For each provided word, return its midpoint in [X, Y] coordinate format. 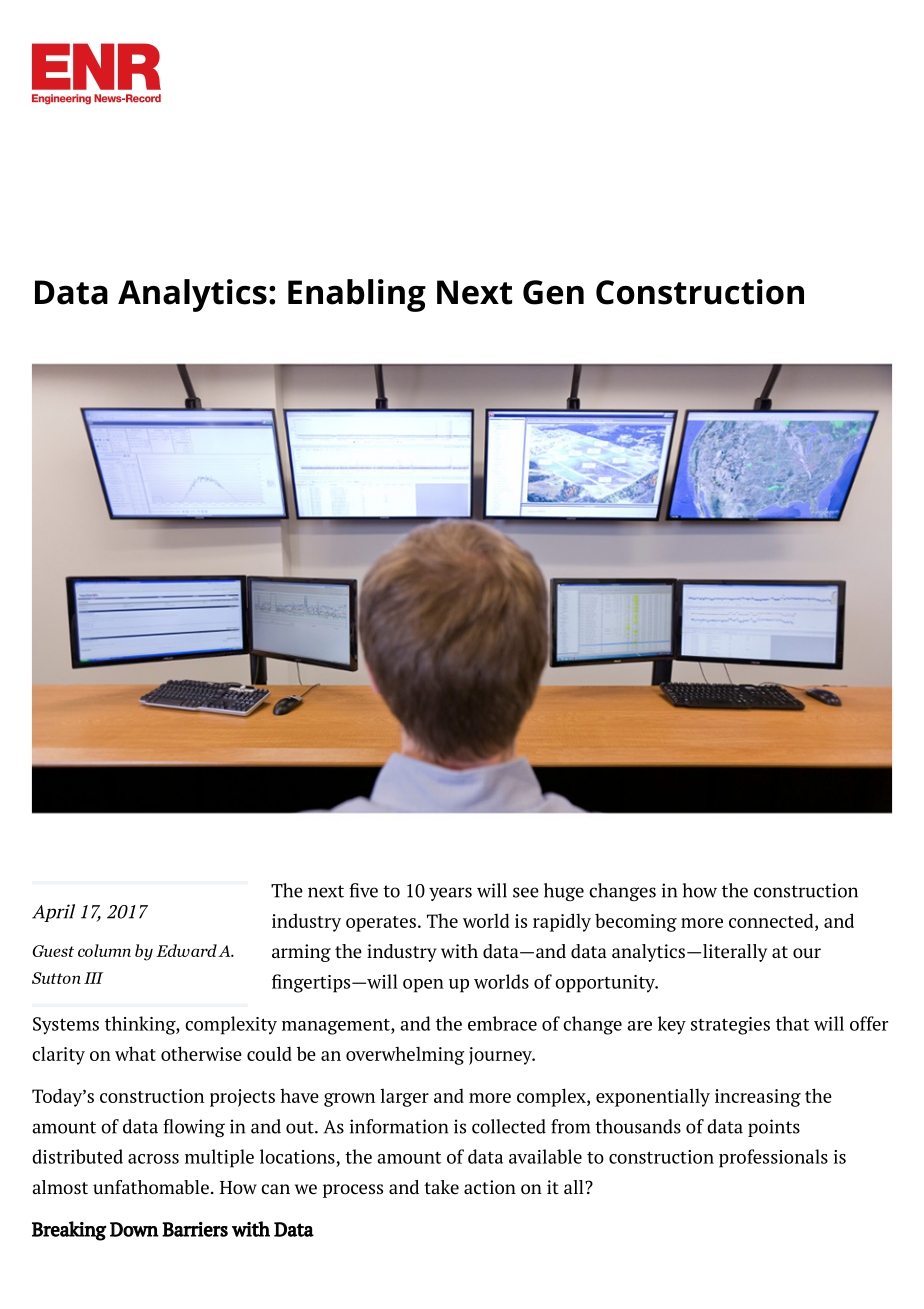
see [526, 892]
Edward [186, 950]
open [423, 986]
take [441, 1187]
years [450, 894]
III [93, 978]
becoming [636, 922]
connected [772, 920]
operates [381, 924]
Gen [553, 292]
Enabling [357, 295]
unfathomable [151, 1187]
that [792, 1023]
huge [564, 892]
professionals [773, 1158]
